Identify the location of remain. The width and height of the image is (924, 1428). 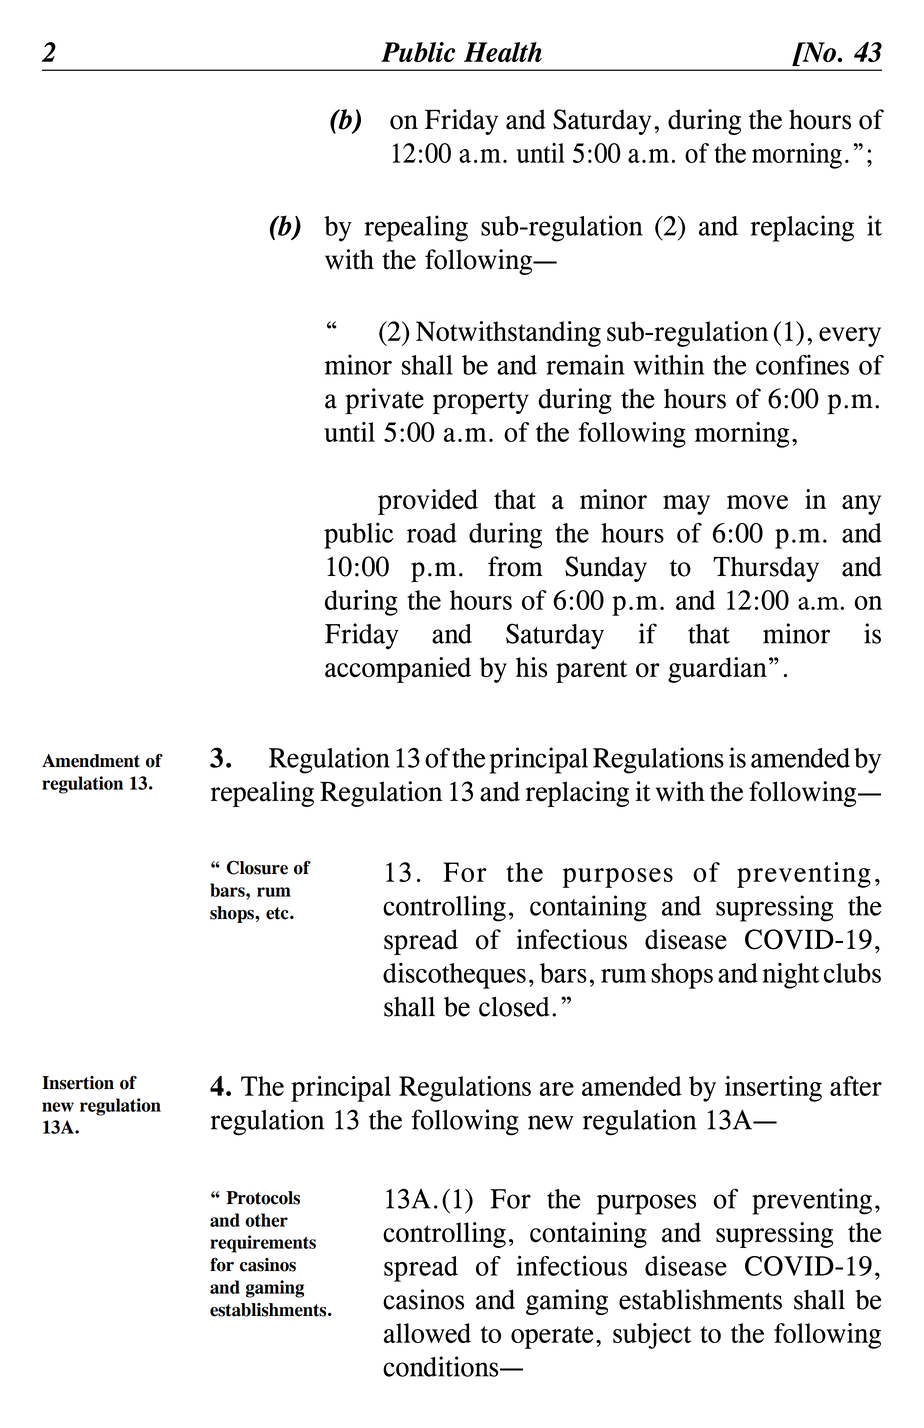
(585, 364).
